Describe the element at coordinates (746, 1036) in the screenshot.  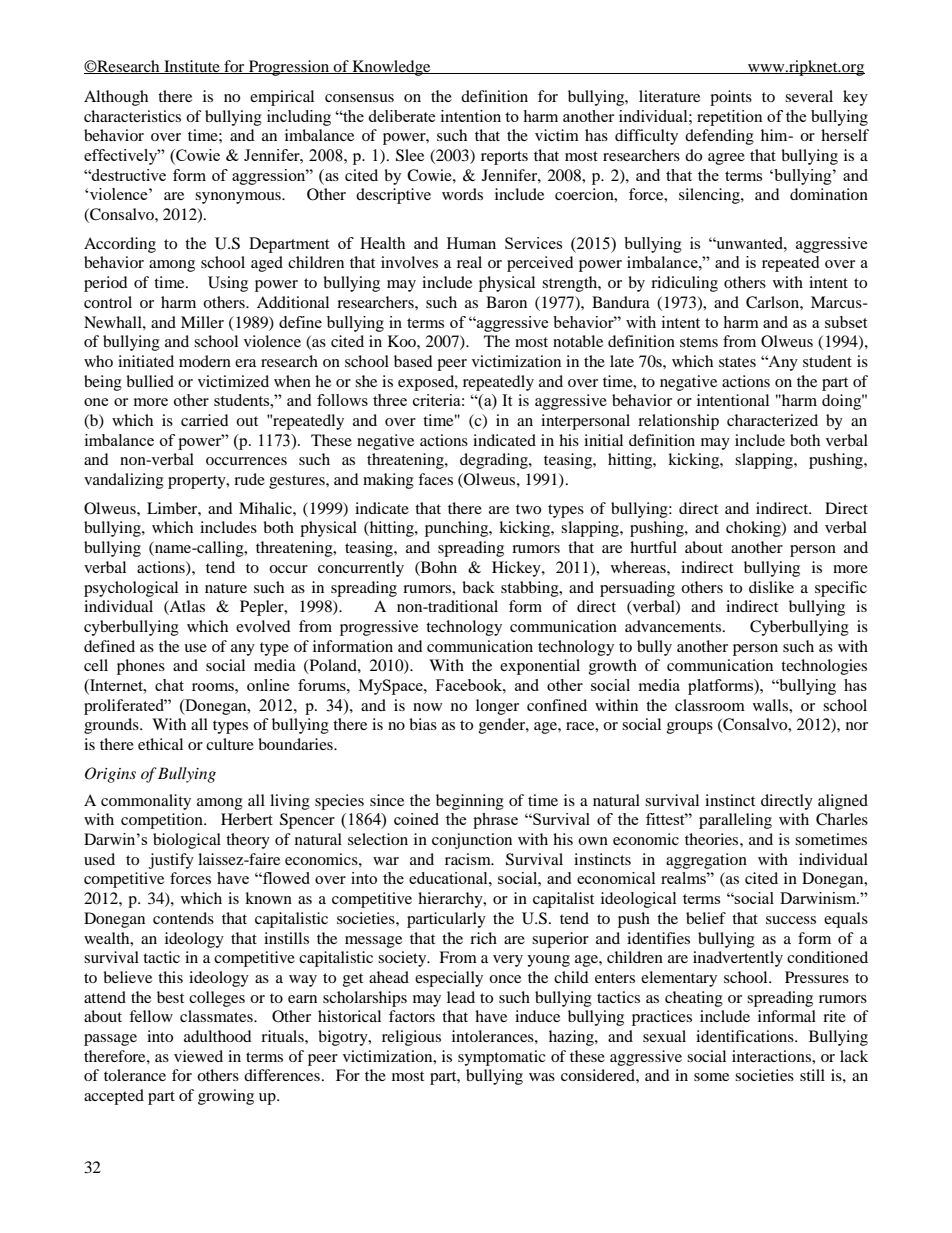
I see `identifications` at that location.
